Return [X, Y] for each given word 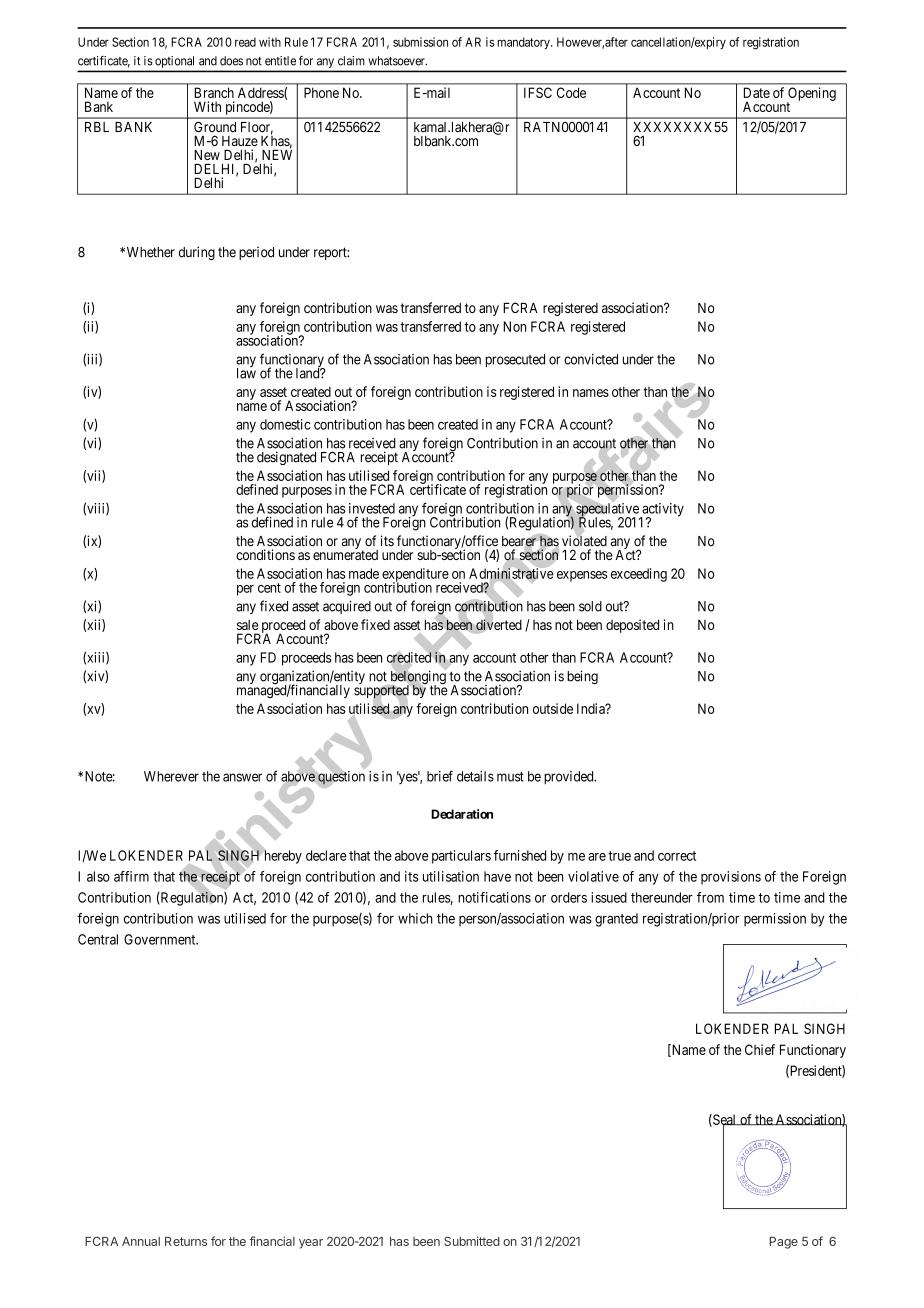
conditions [265, 554]
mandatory [524, 43]
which [415, 918]
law [246, 372]
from [710, 897]
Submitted [472, 1241]
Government [161, 939]
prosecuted [515, 360]
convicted [591, 359]
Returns [186, 1241]
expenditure [415, 576]
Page [784, 1243]
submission [420, 42]
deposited [632, 626]
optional [174, 62]
